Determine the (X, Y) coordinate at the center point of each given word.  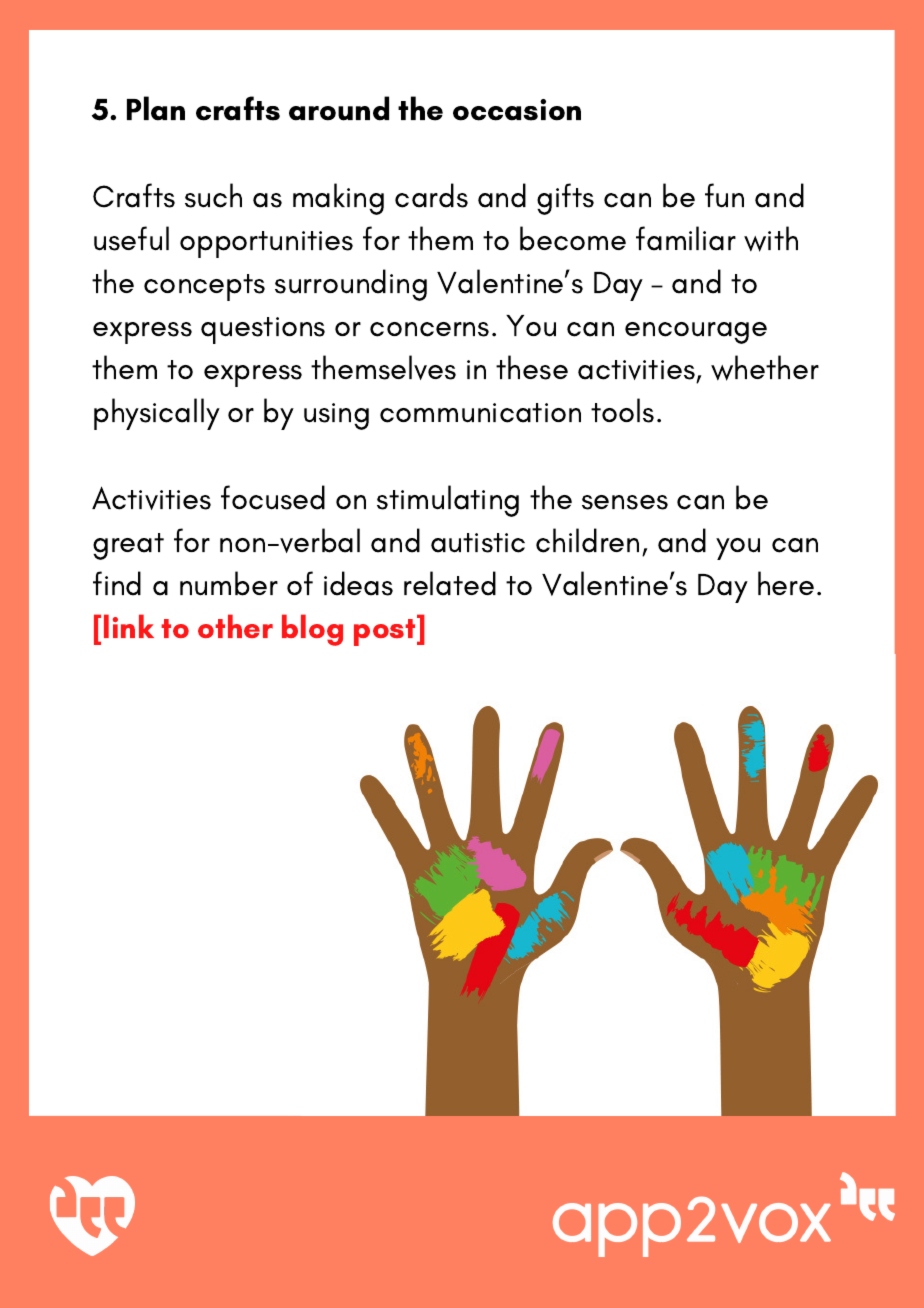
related (450, 583)
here (786, 583)
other (235, 626)
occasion (517, 110)
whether (765, 368)
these (532, 367)
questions (263, 330)
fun (724, 195)
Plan (156, 108)
